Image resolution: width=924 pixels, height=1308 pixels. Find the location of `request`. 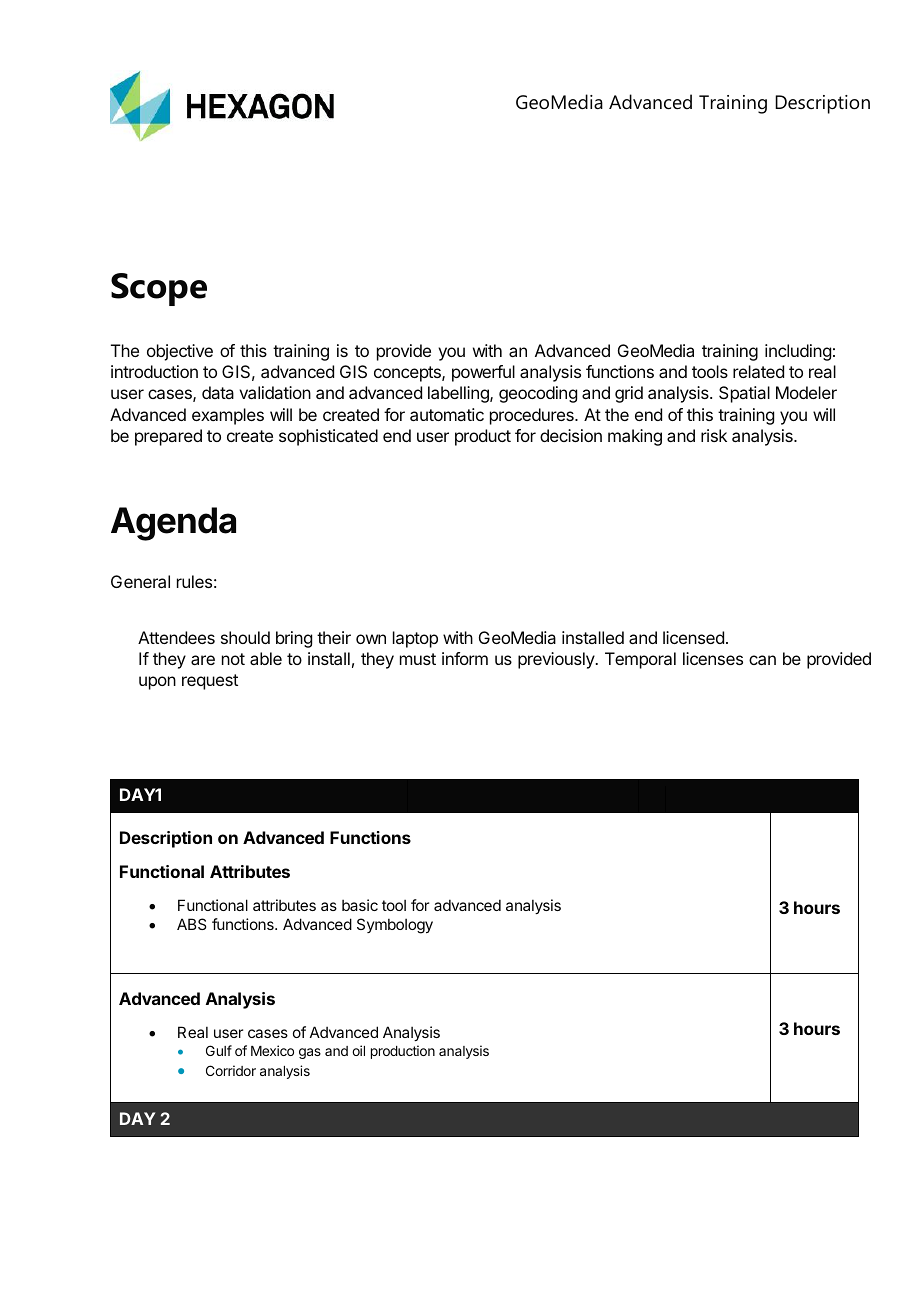

request is located at coordinates (210, 682).
